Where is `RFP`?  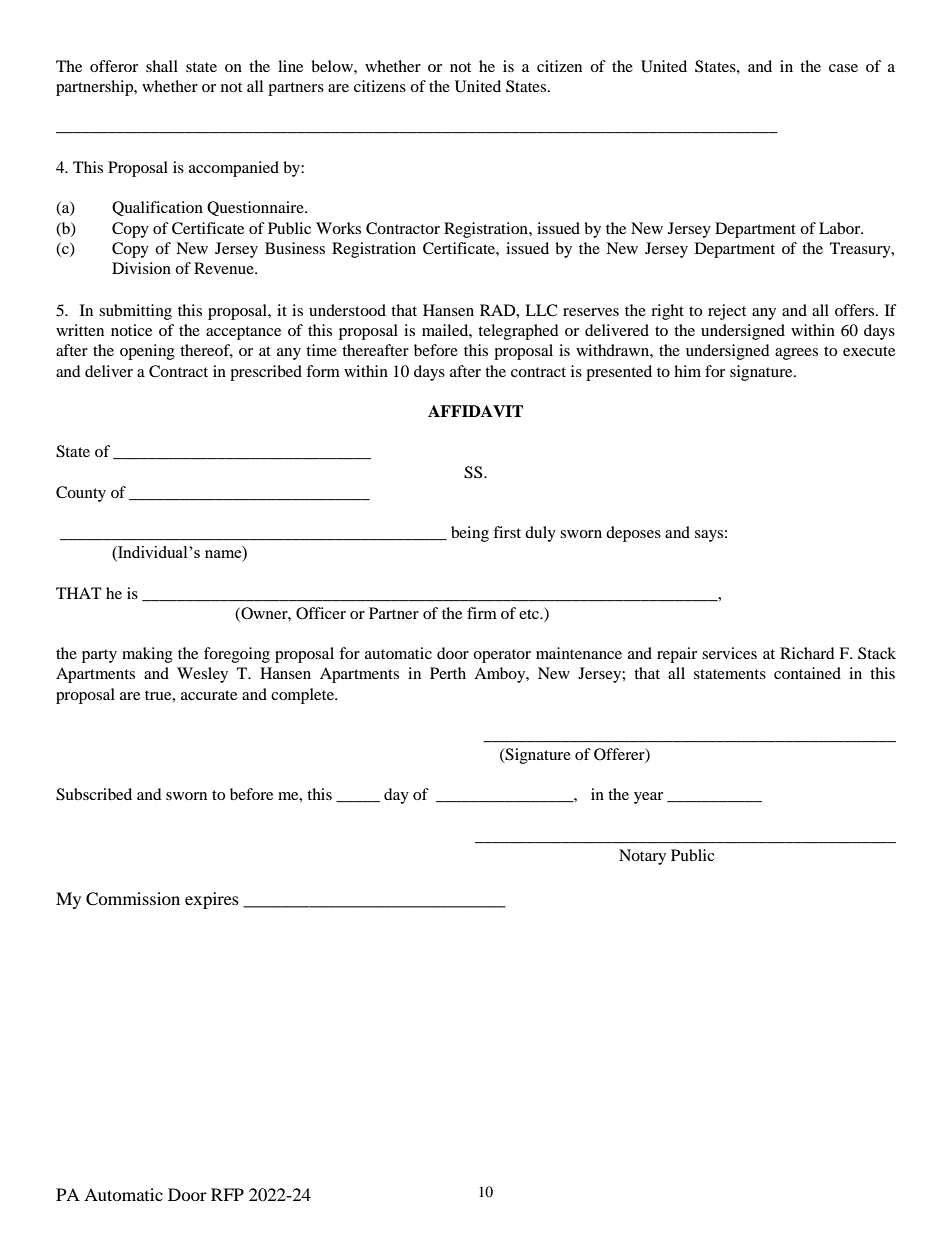 RFP is located at coordinates (227, 1194).
